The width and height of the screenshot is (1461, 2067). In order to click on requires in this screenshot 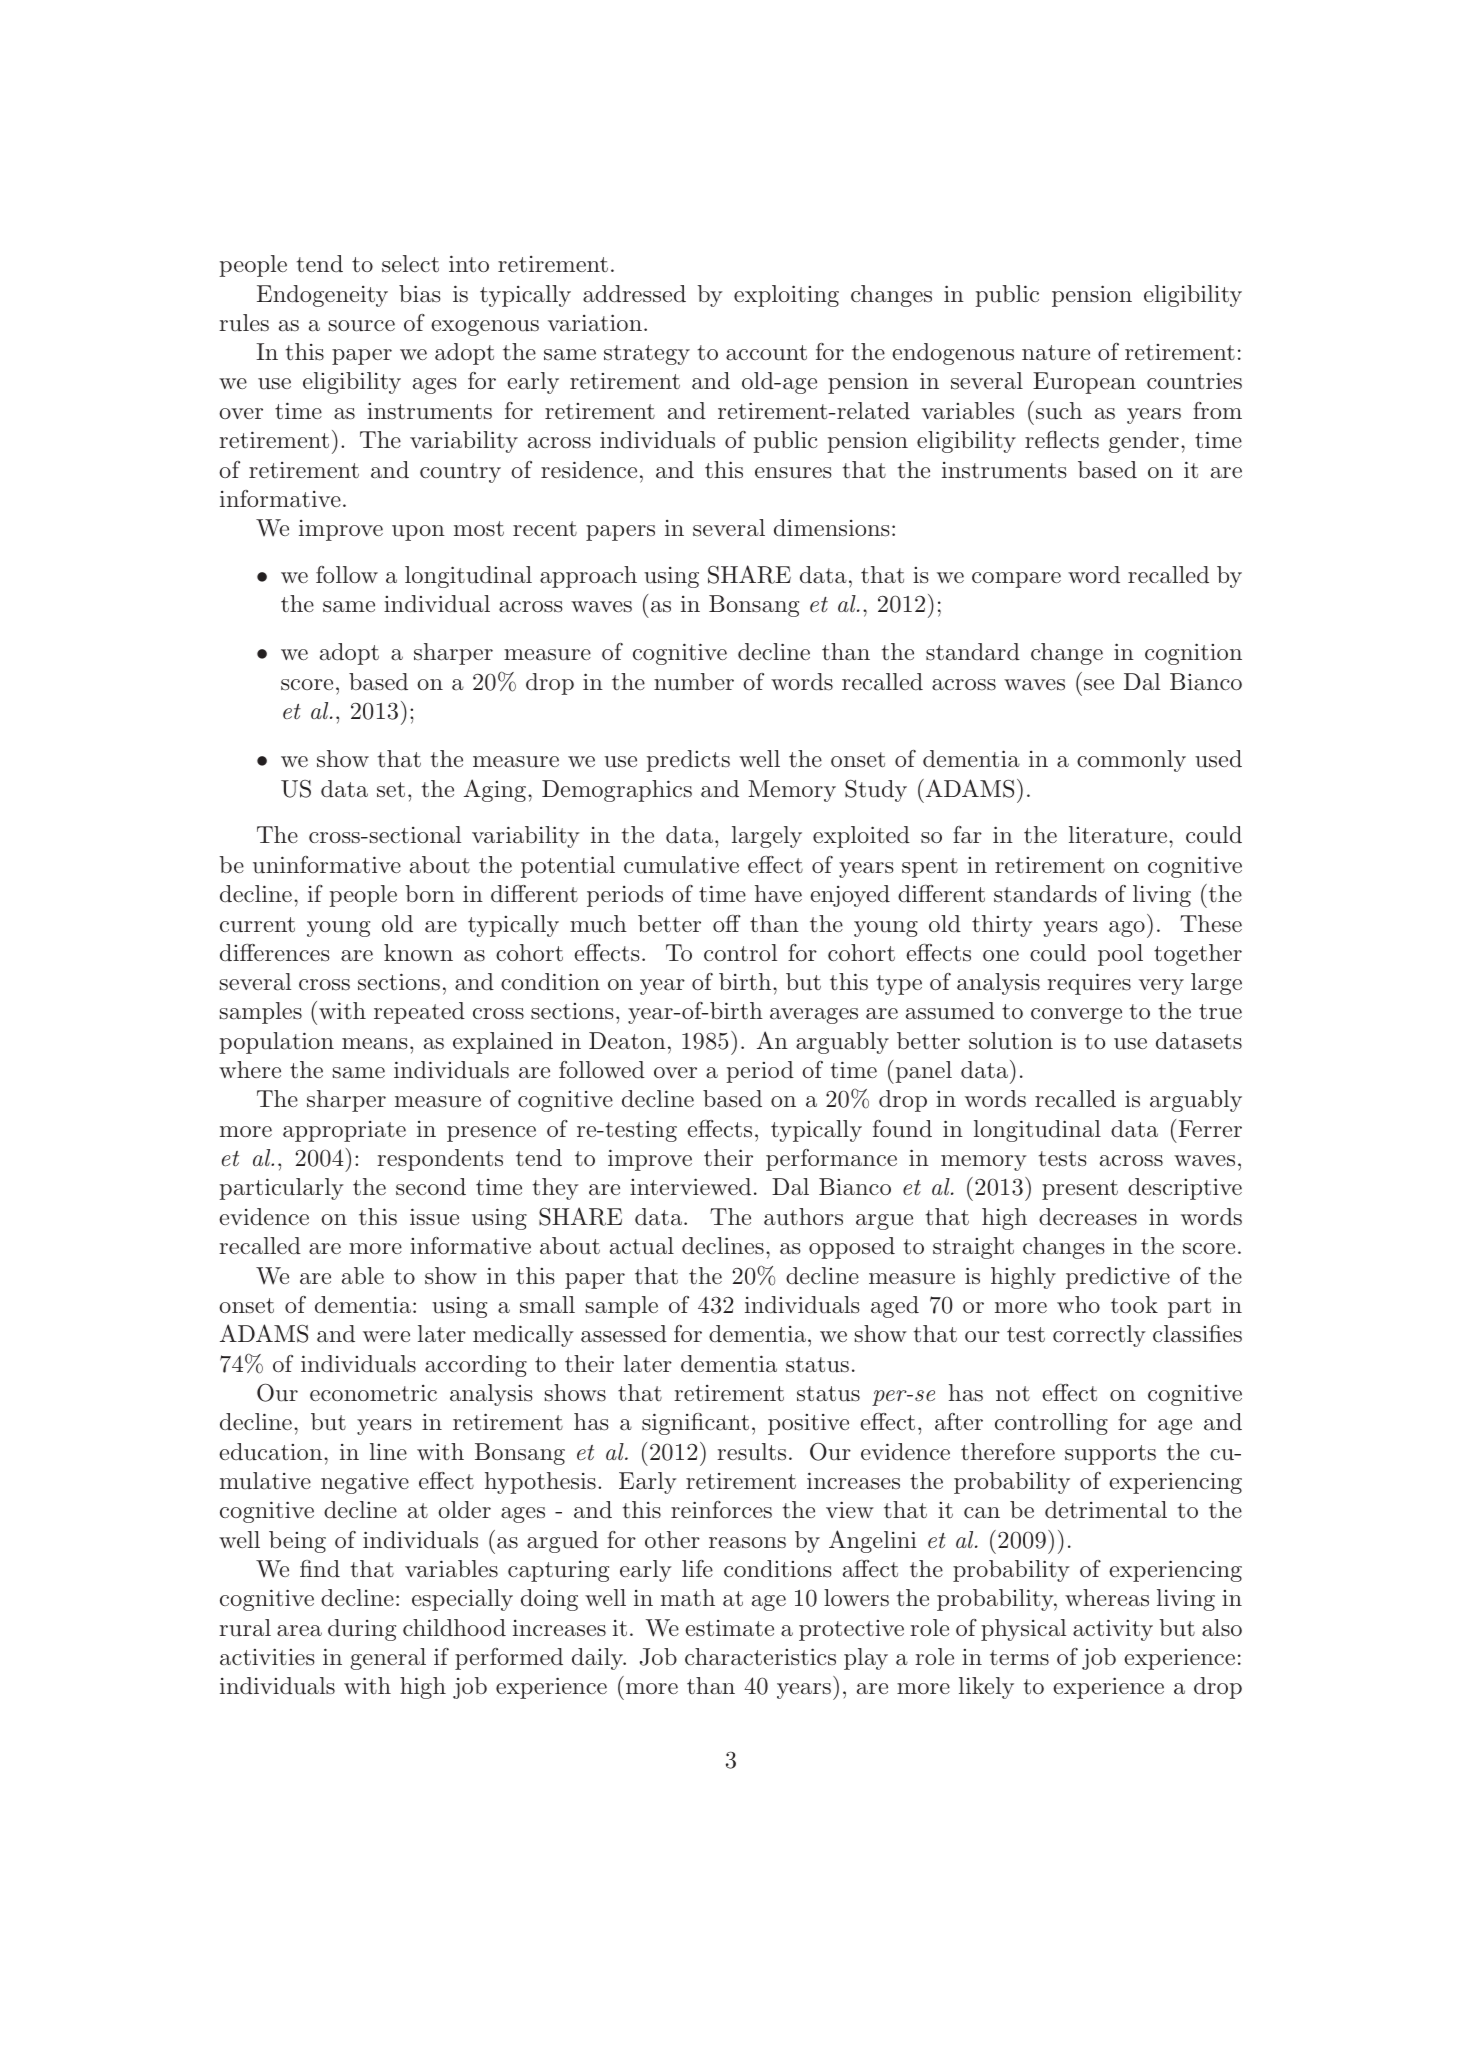, I will do `click(1089, 984)`.
